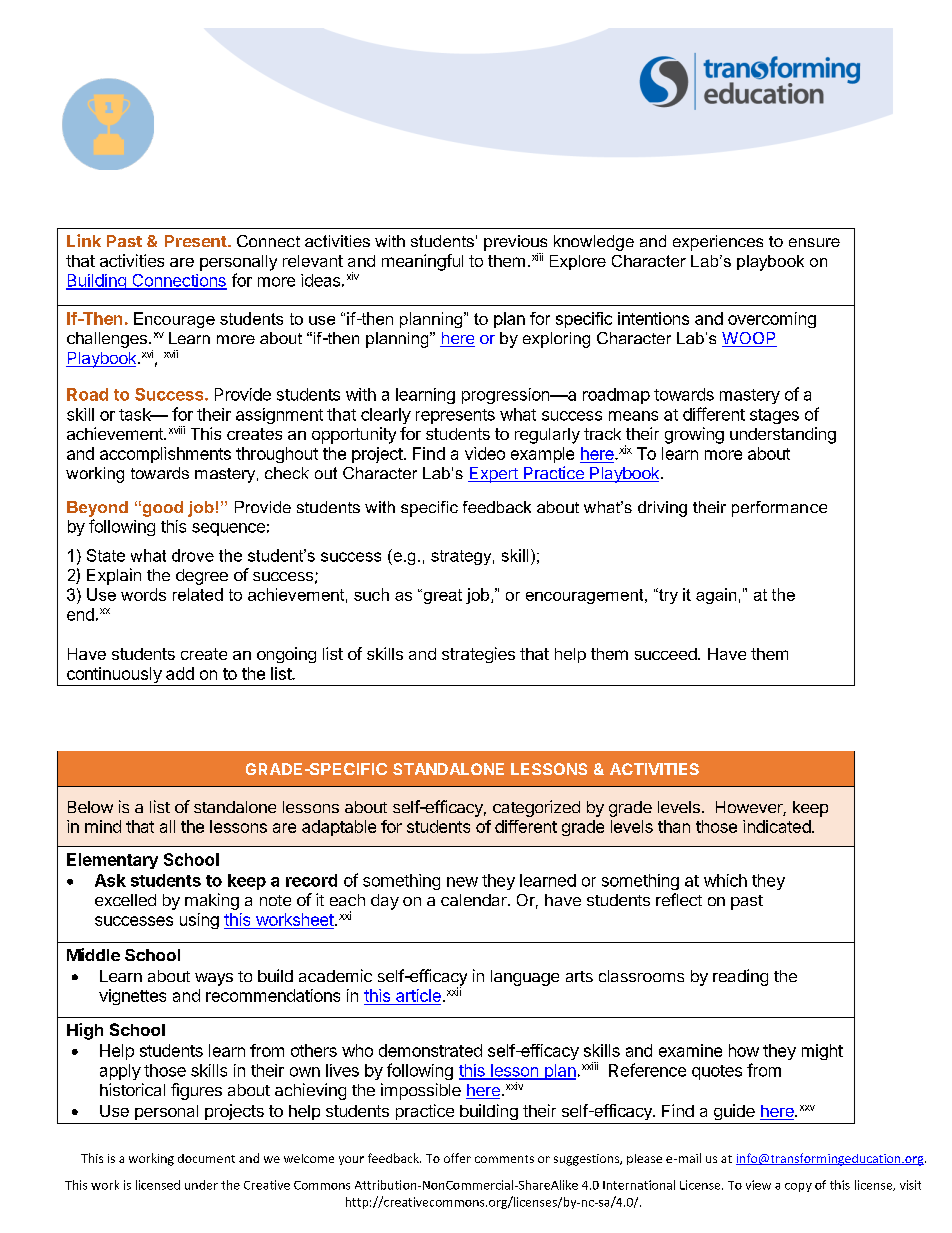 Image resolution: width=952 pixels, height=1233 pixels. Describe the element at coordinates (779, 509) in the document. I see `performance` at that location.
